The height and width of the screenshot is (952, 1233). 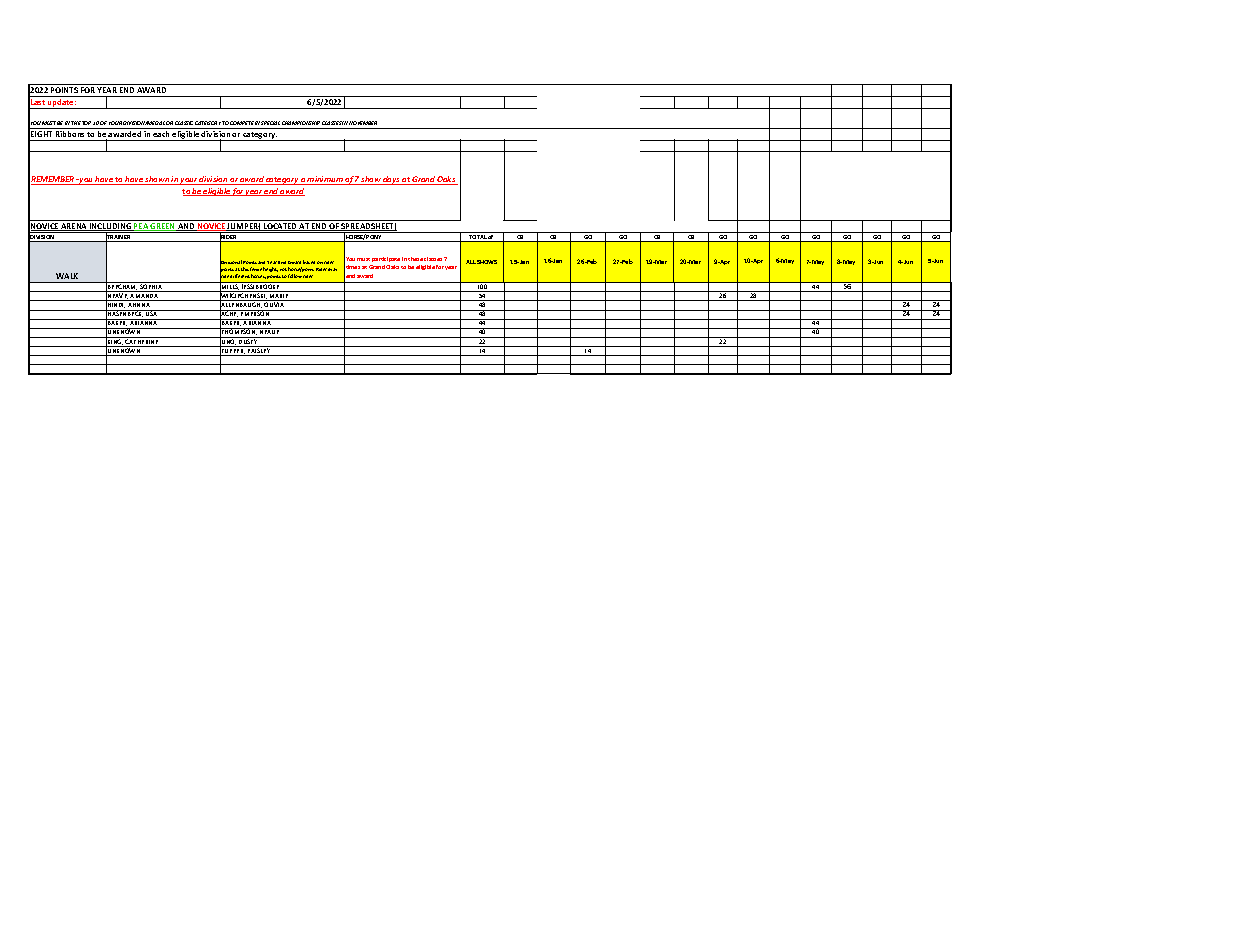 What do you see at coordinates (86, 123) in the screenshot?
I see `TOP` at bounding box center [86, 123].
